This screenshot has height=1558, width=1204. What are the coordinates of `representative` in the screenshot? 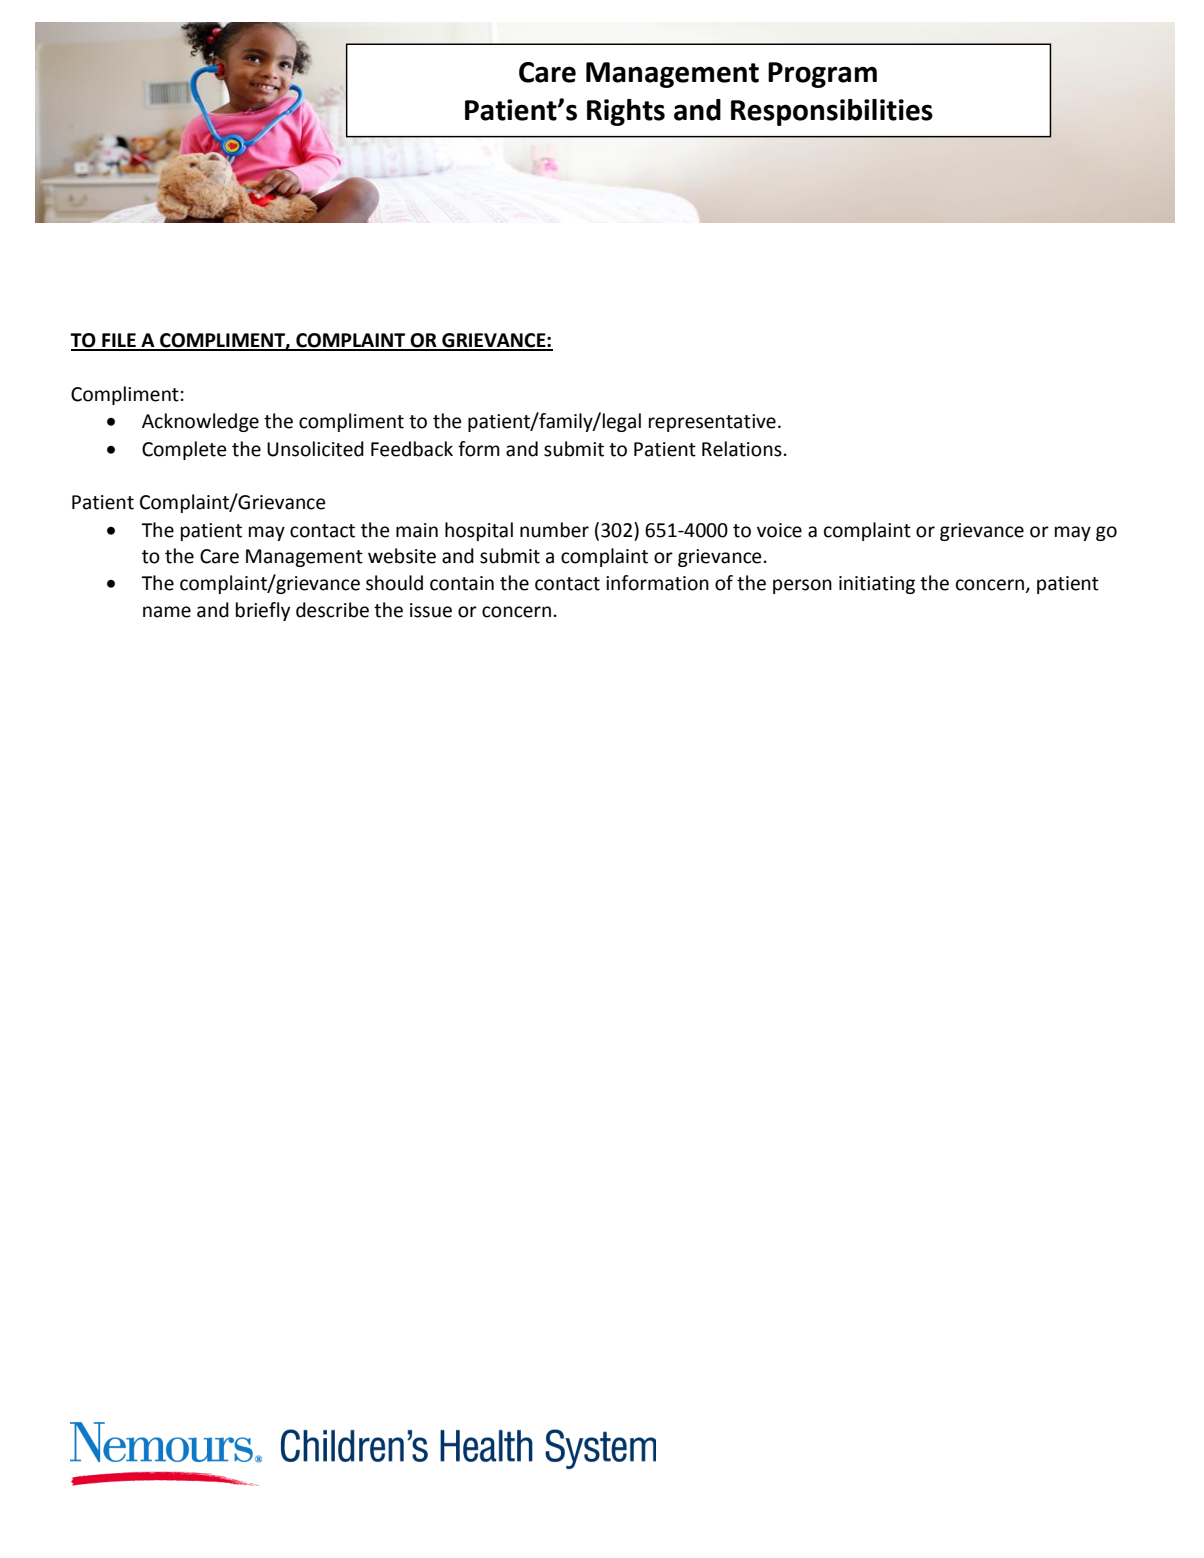 It's located at (712, 423).
